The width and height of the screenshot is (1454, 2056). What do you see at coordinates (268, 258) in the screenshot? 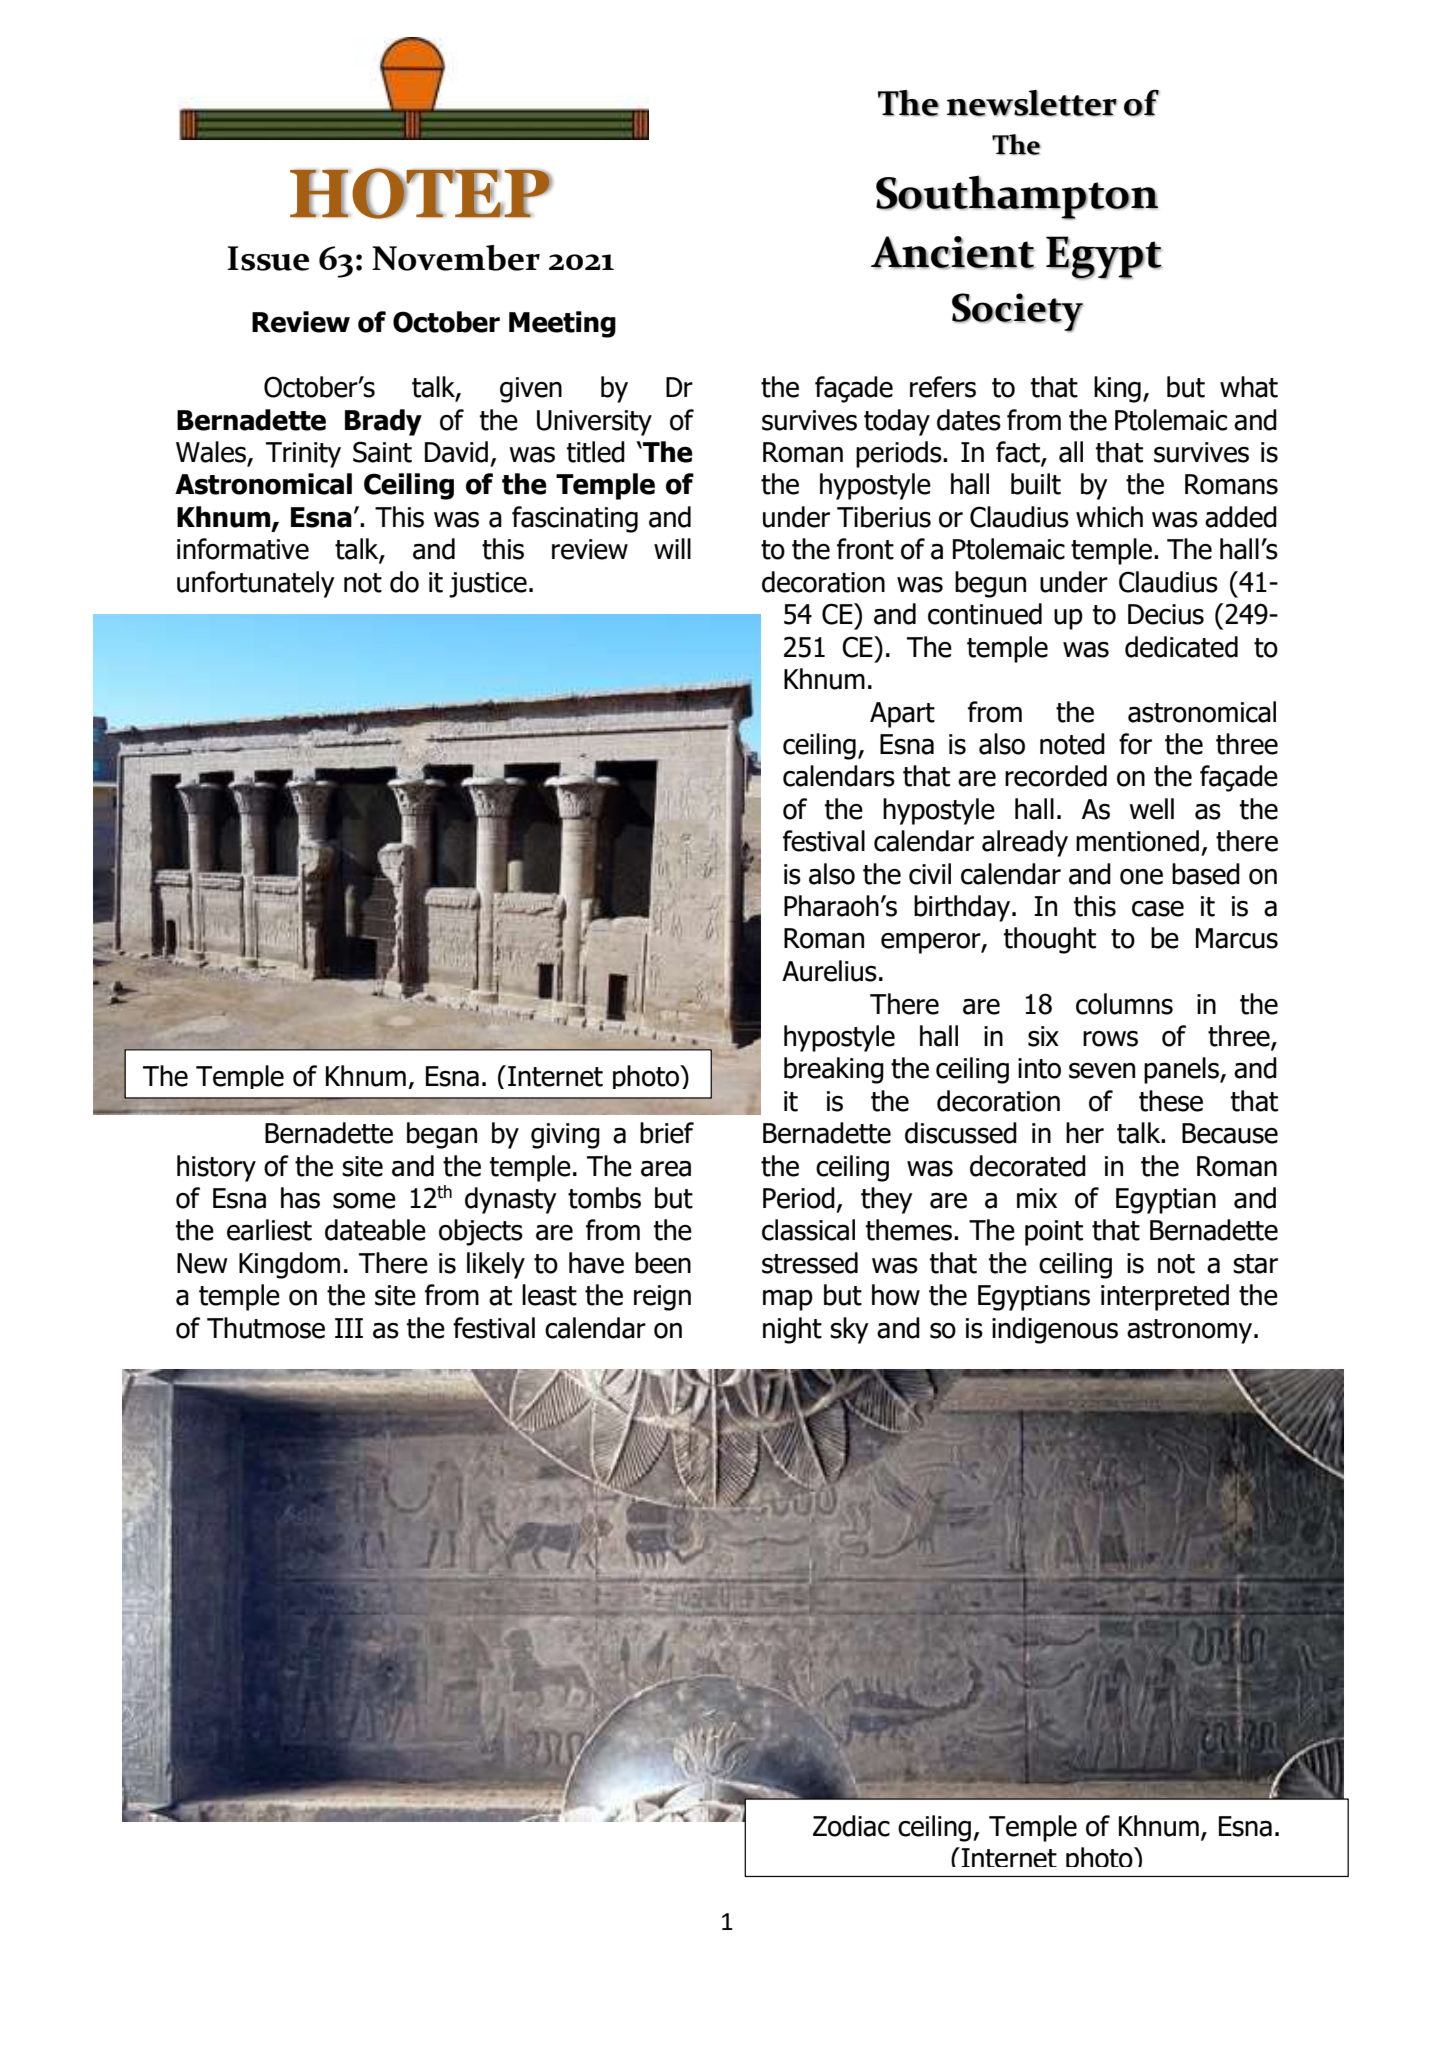
I see `Issue` at bounding box center [268, 258].
